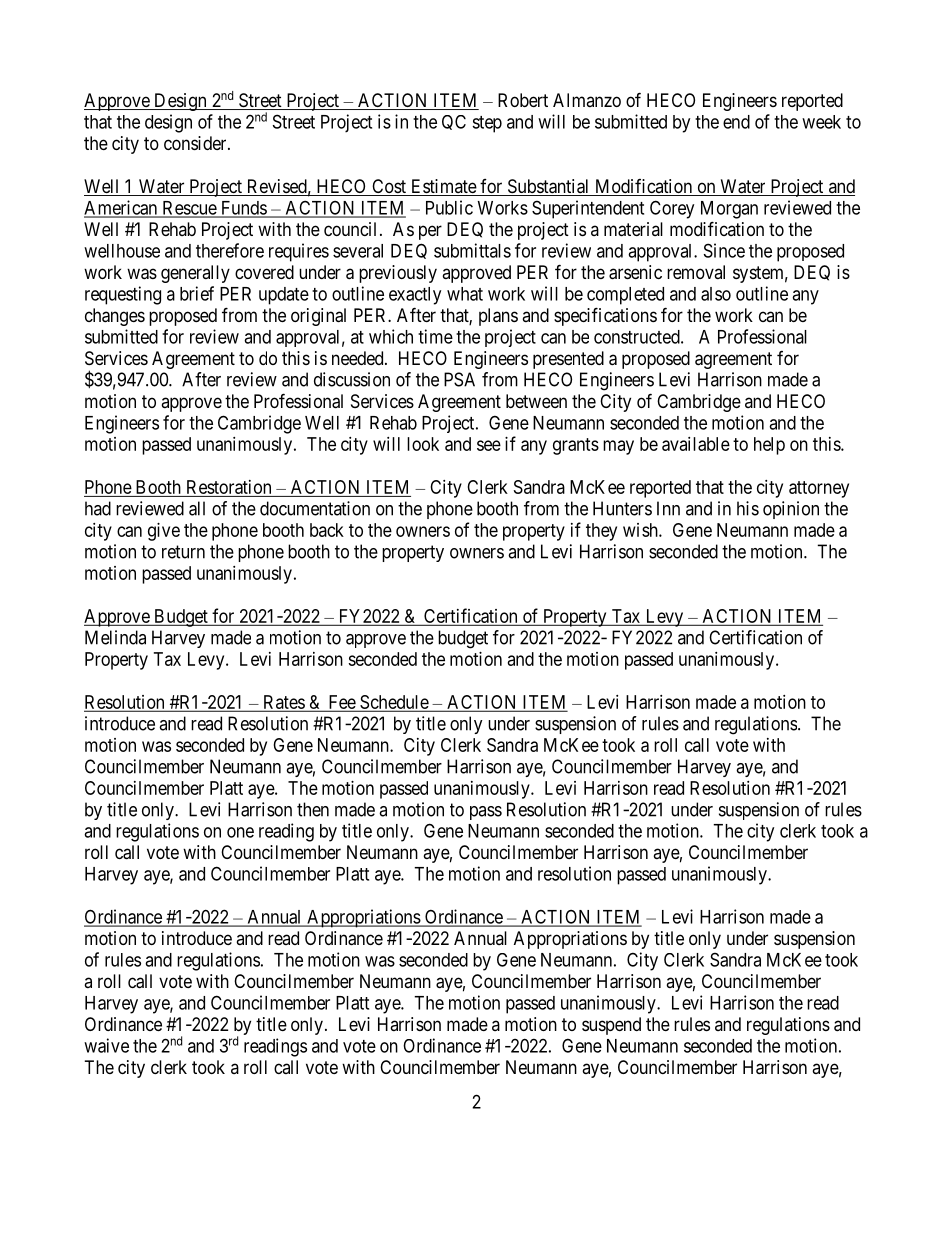 The width and height of the screenshot is (952, 1233). I want to click on step, so click(487, 124).
